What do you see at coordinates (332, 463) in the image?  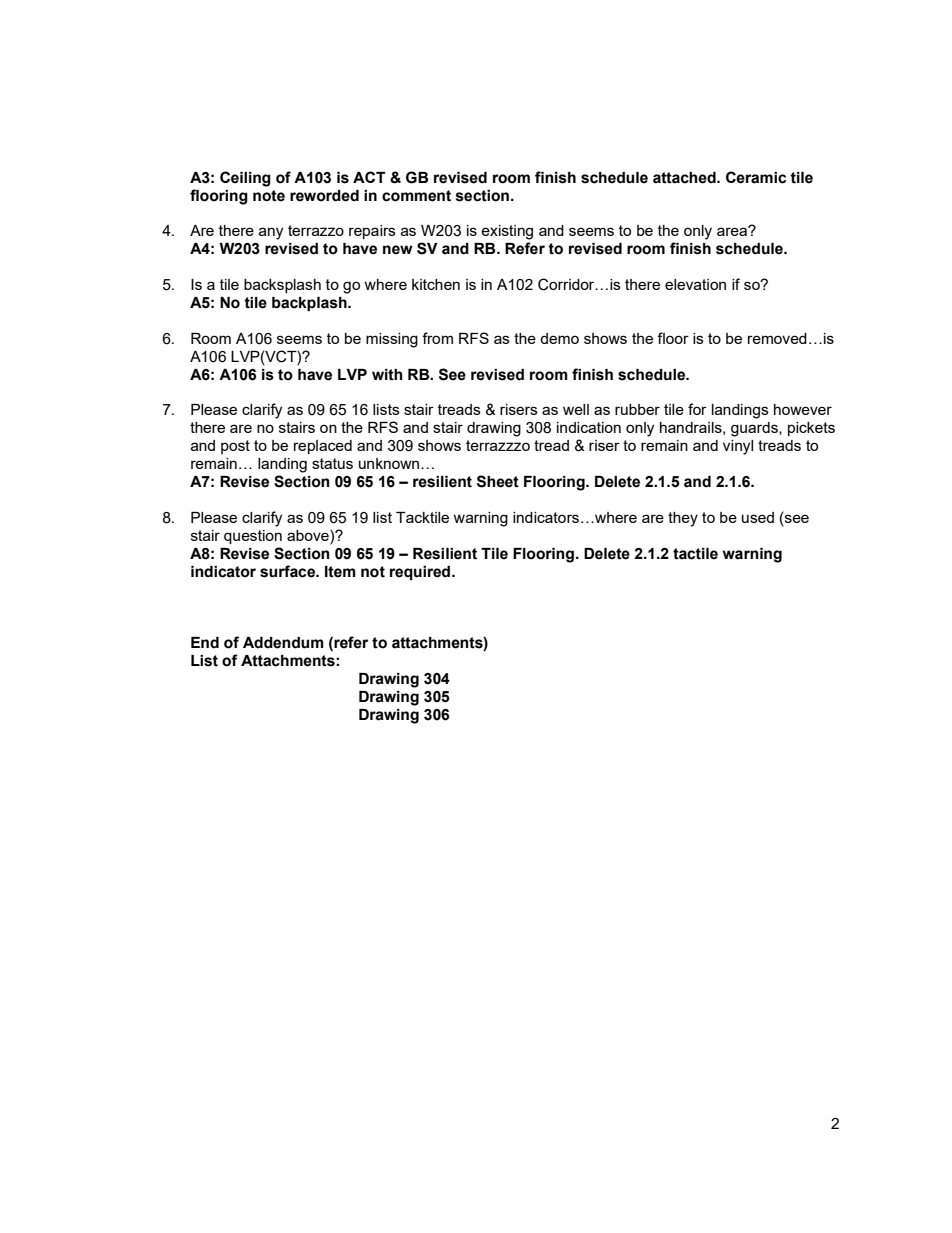 I see `status` at bounding box center [332, 463].
